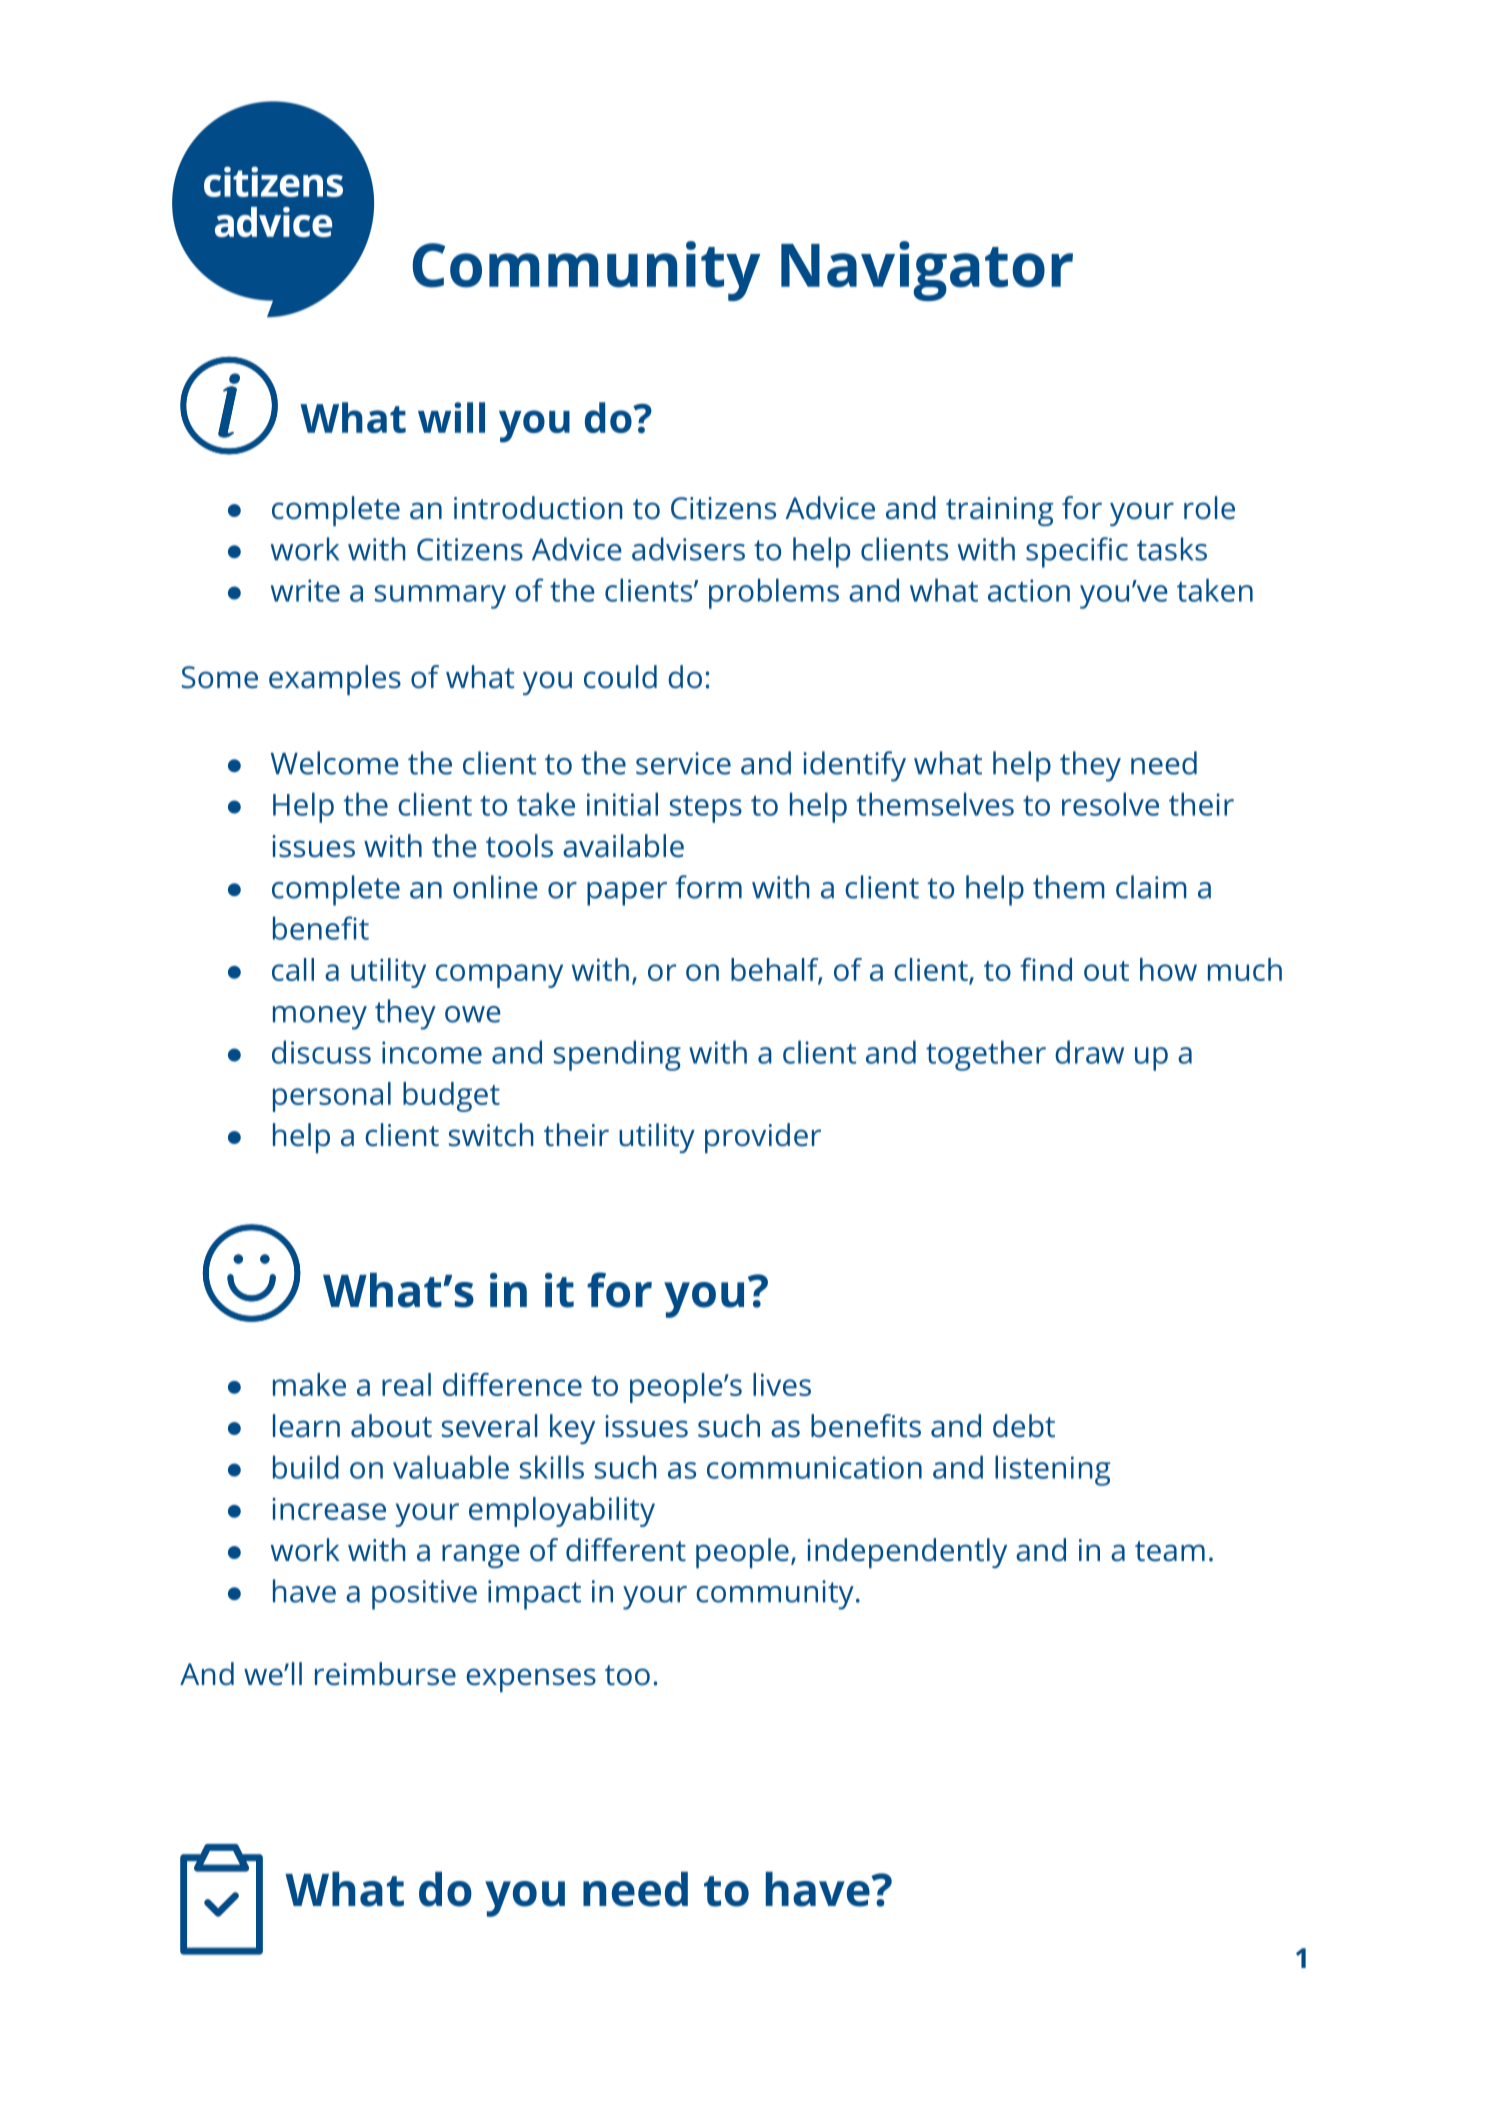 The height and width of the screenshot is (2108, 1492). I want to click on team, so click(1170, 1551).
